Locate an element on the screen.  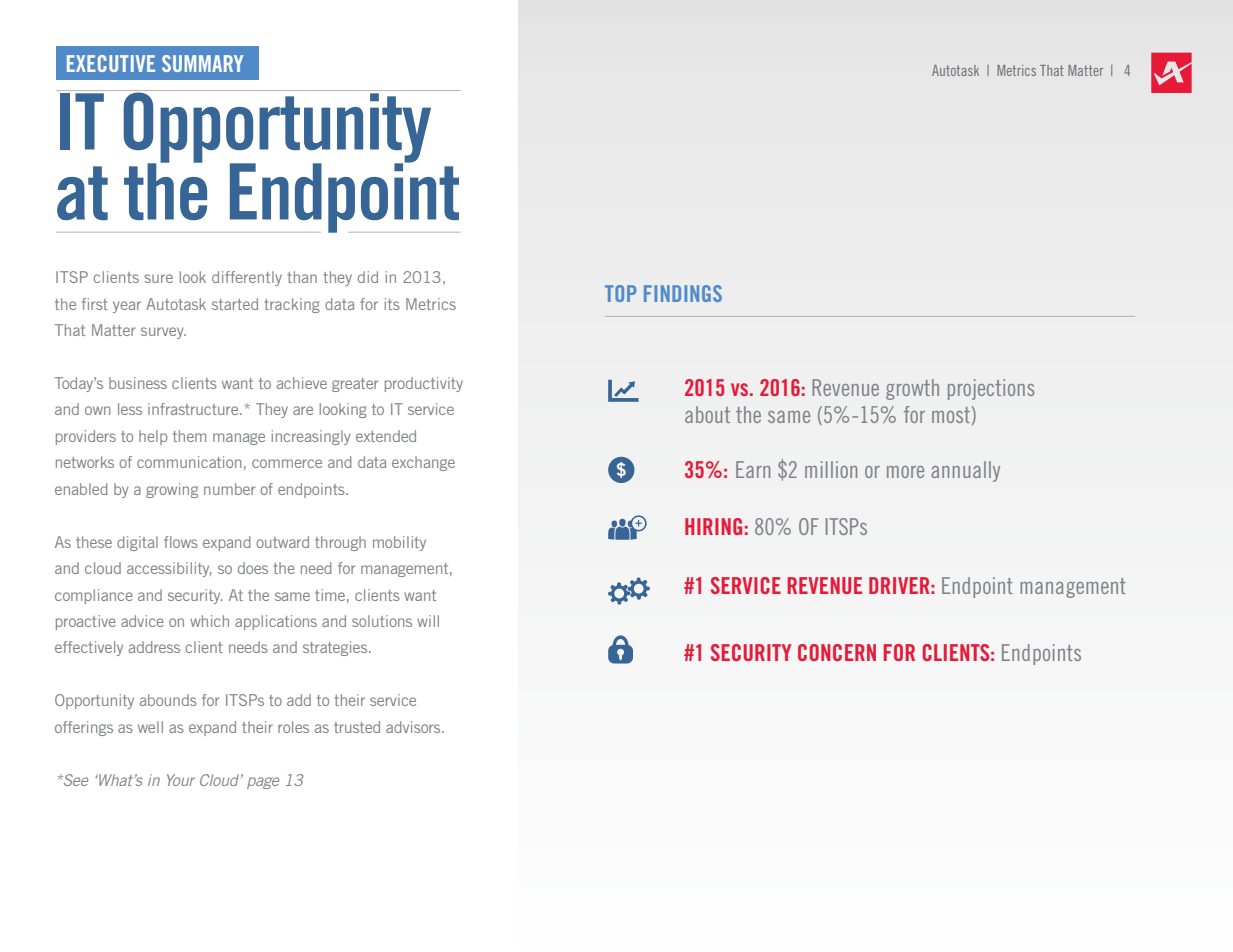
flows is located at coordinates (181, 542).
